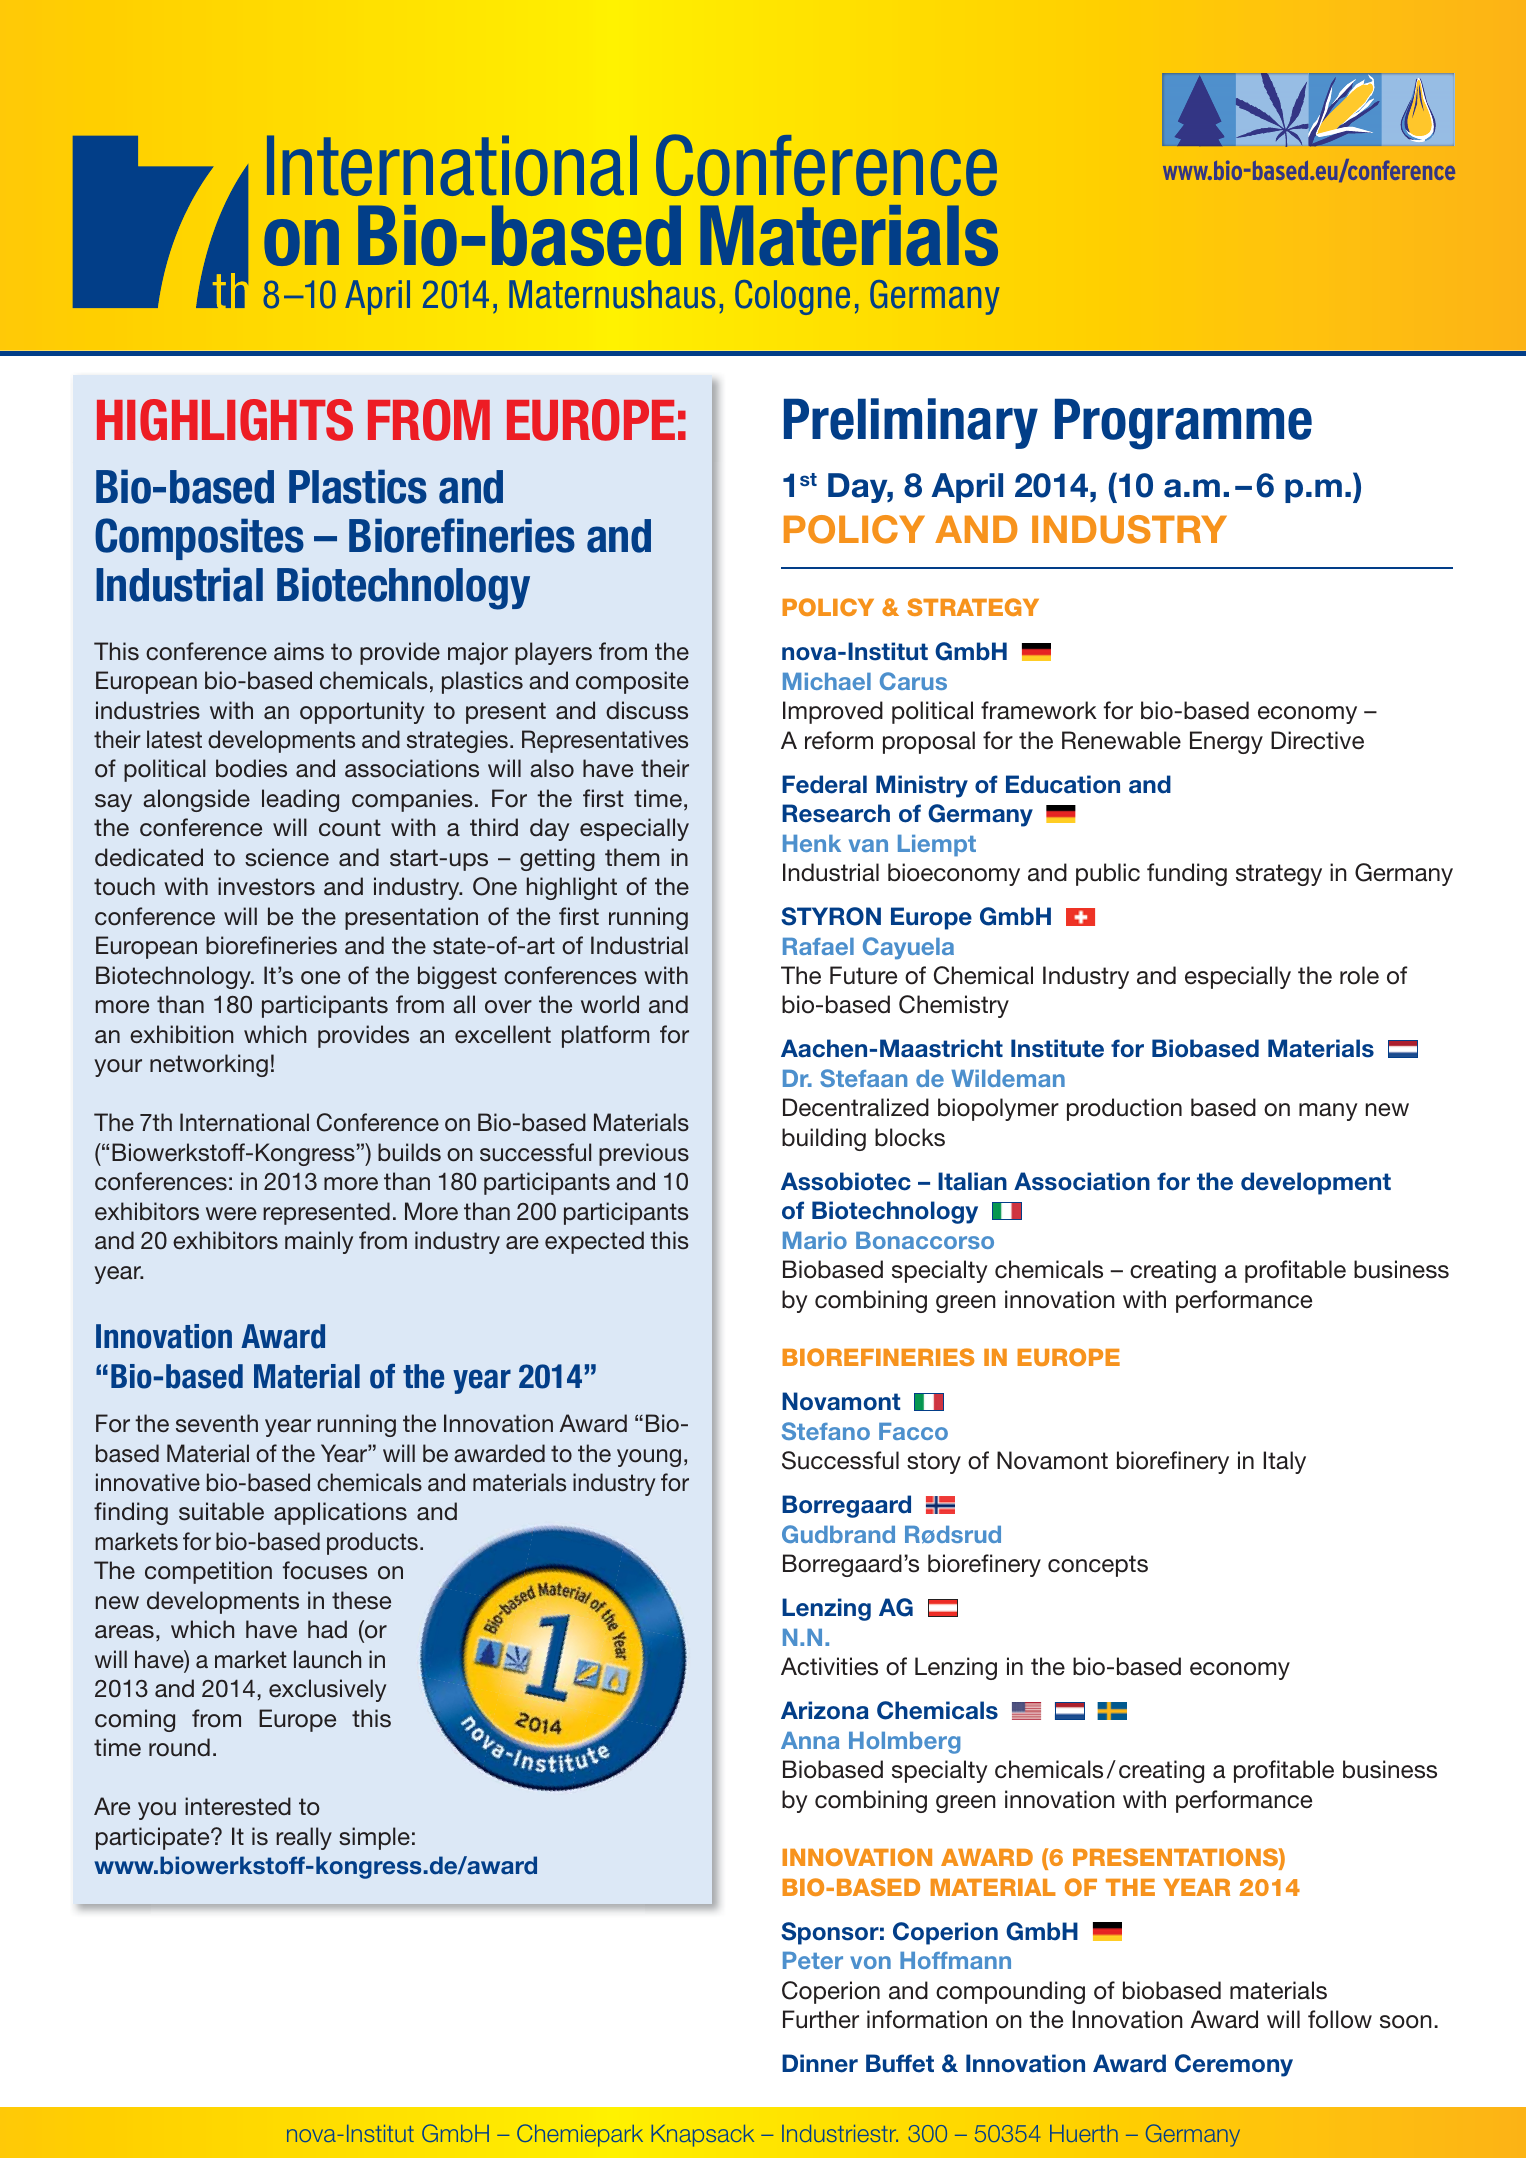 The width and height of the page is (1526, 2158). Describe the element at coordinates (1124, 1109) in the page. I see `production` at that location.
